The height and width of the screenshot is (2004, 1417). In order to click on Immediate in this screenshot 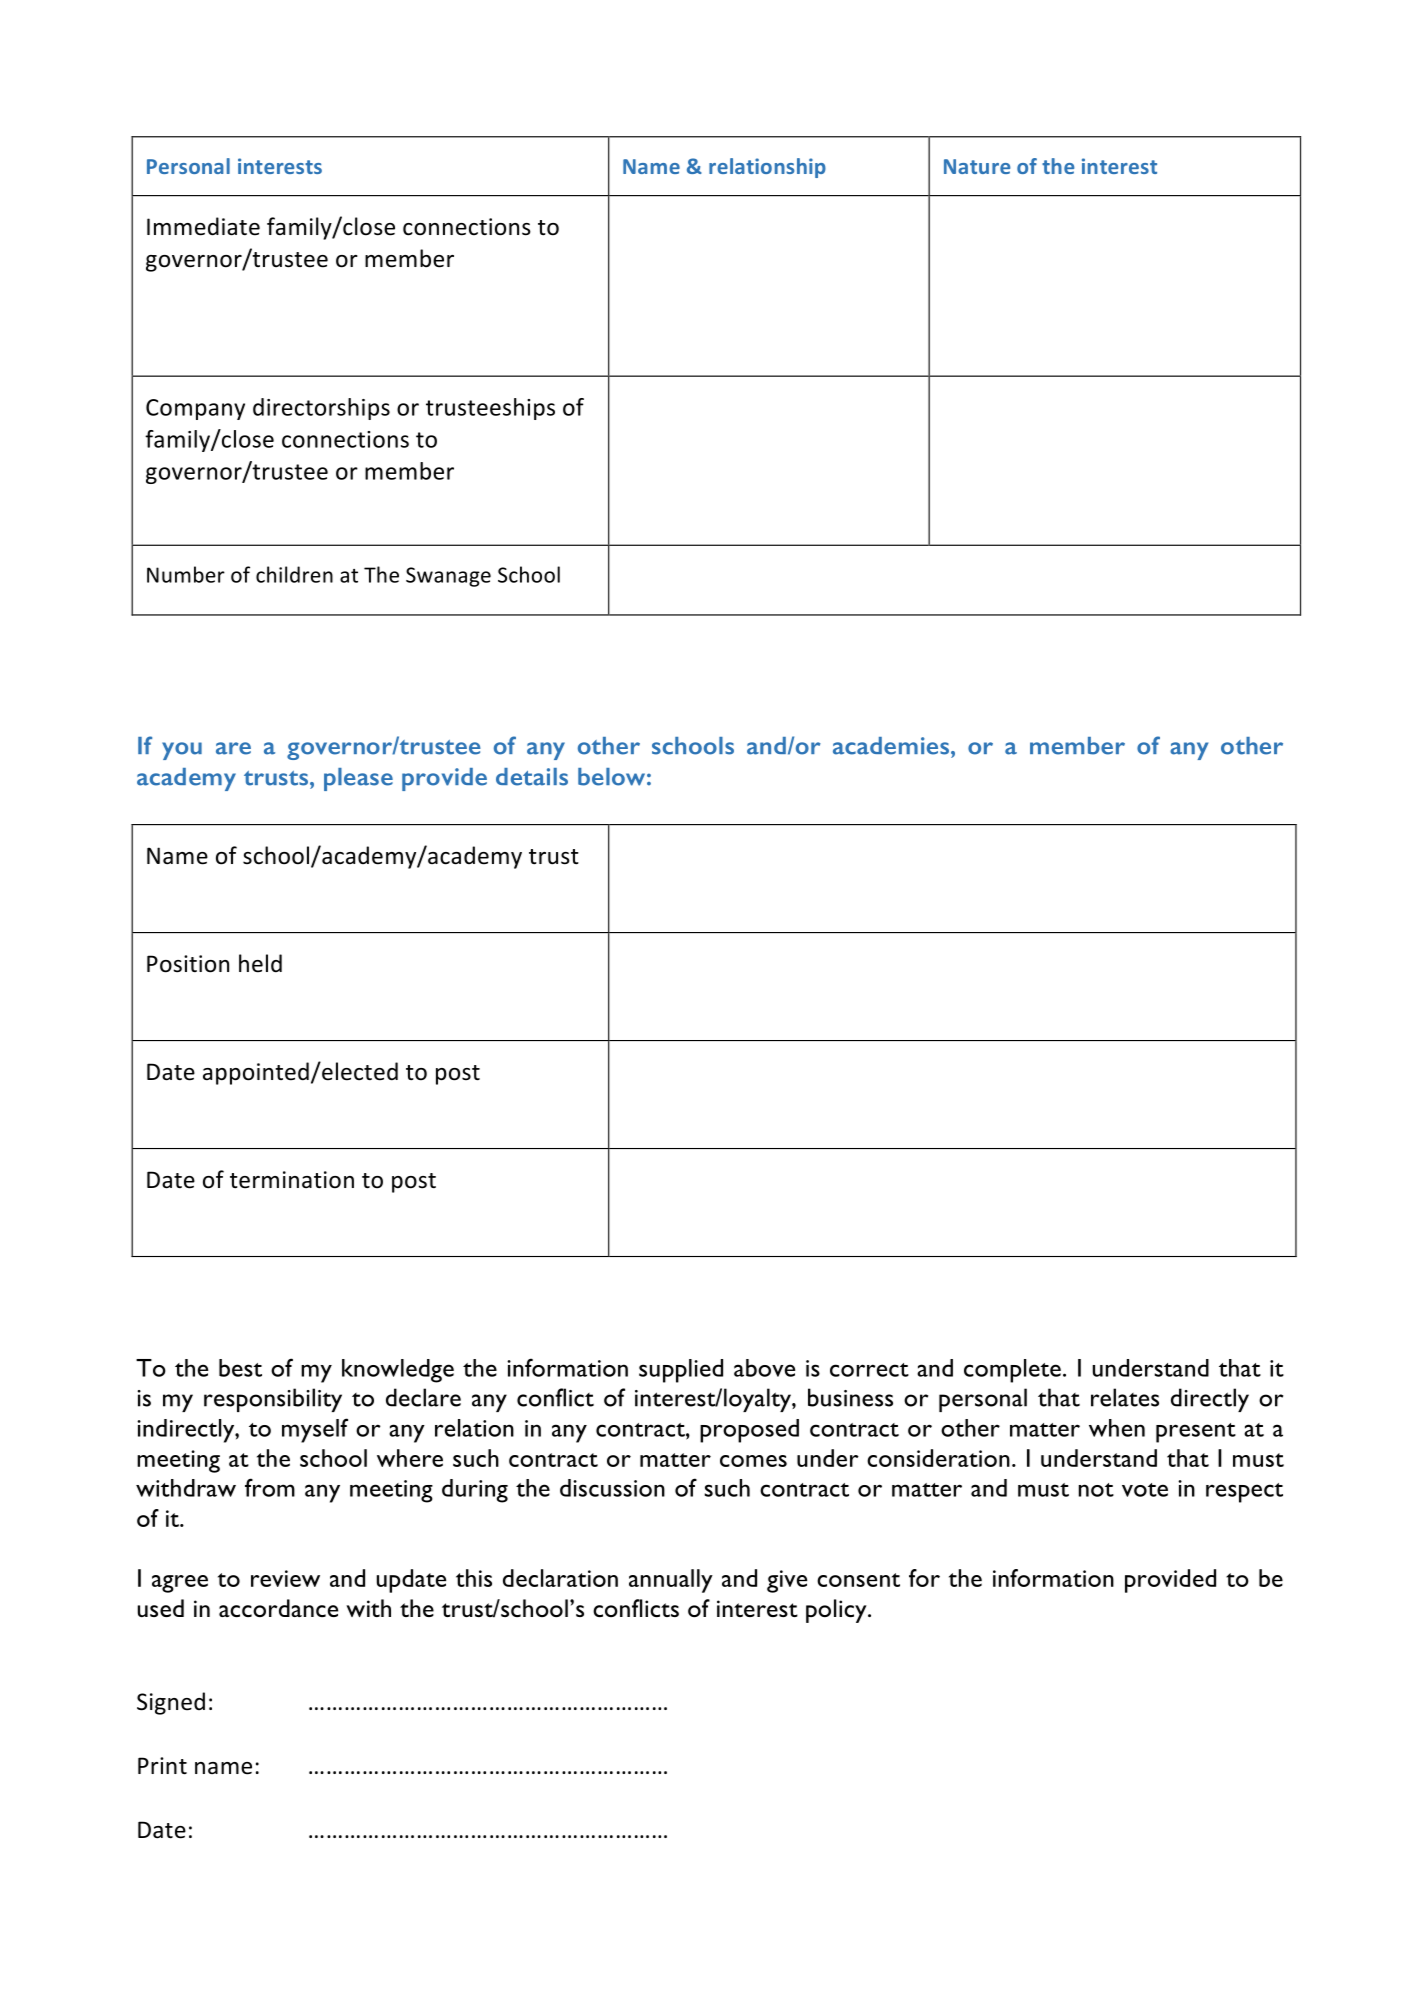, I will do `click(203, 226)`.
